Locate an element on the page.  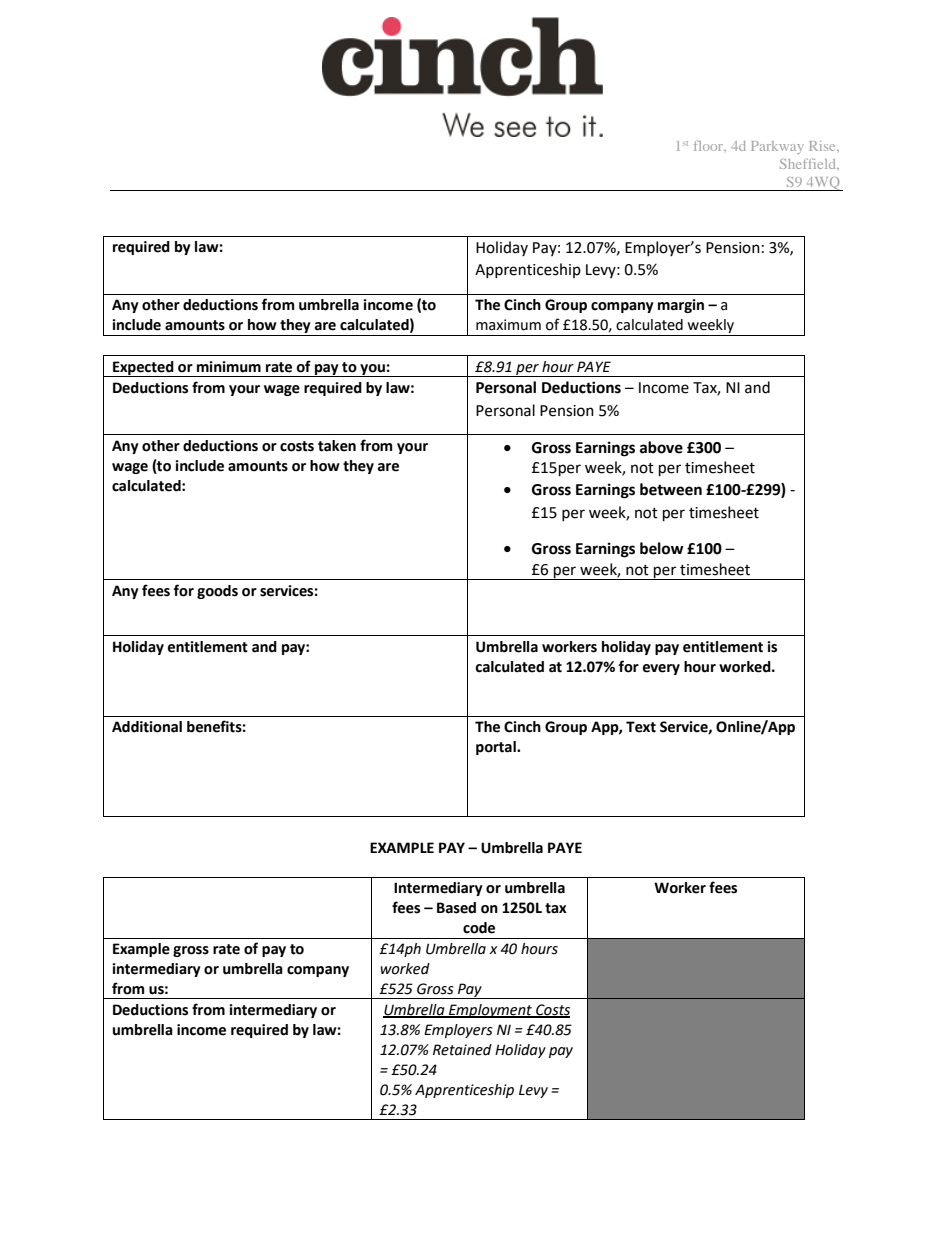
taken is located at coordinates (337, 446).
